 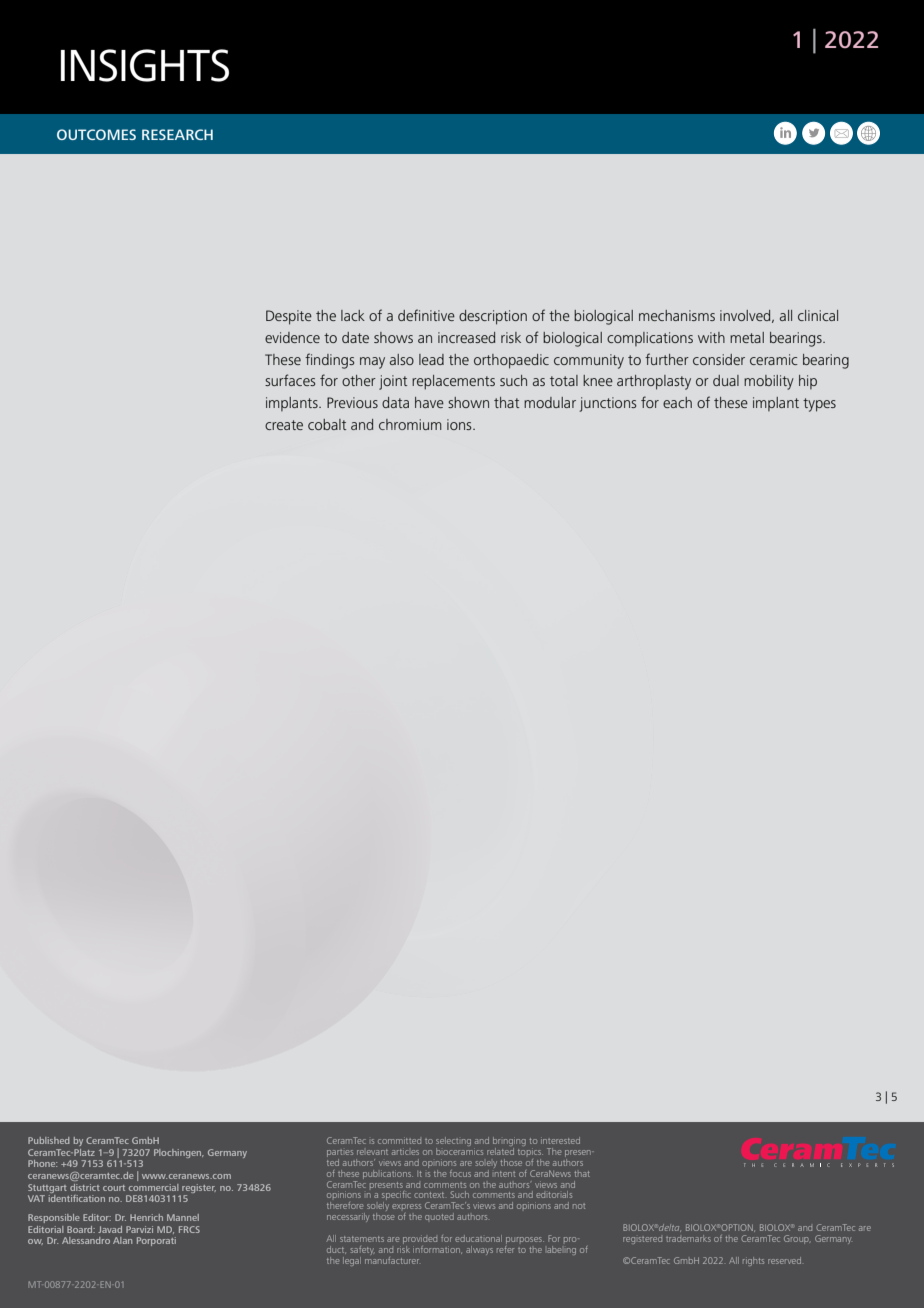 What do you see at coordinates (122, 1240) in the screenshot?
I see `Alan` at bounding box center [122, 1240].
